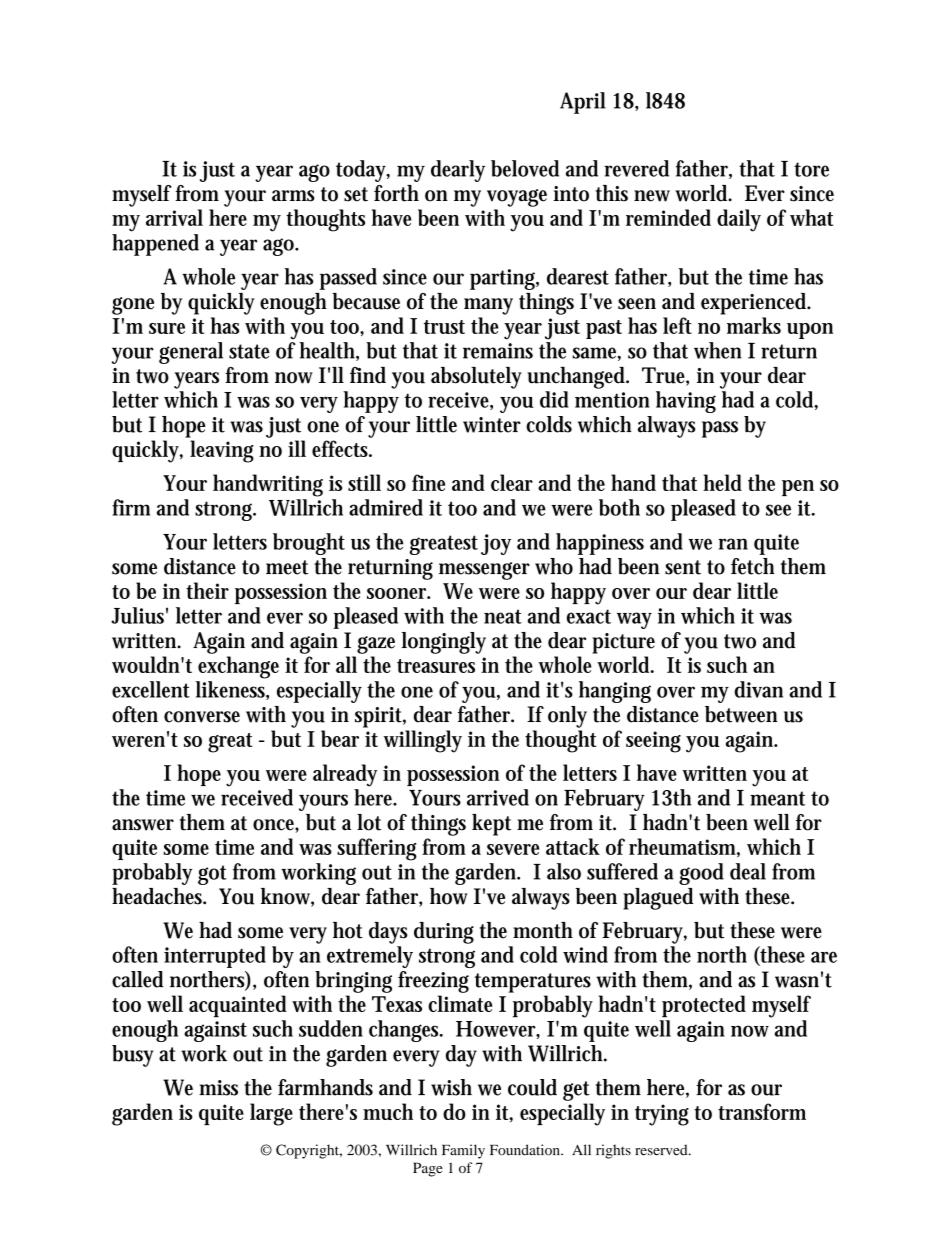 The height and width of the image is (1233, 952). What do you see at coordinates (218, 1088) in the image?
I see `miss` at bounding box center [218, 1088].
